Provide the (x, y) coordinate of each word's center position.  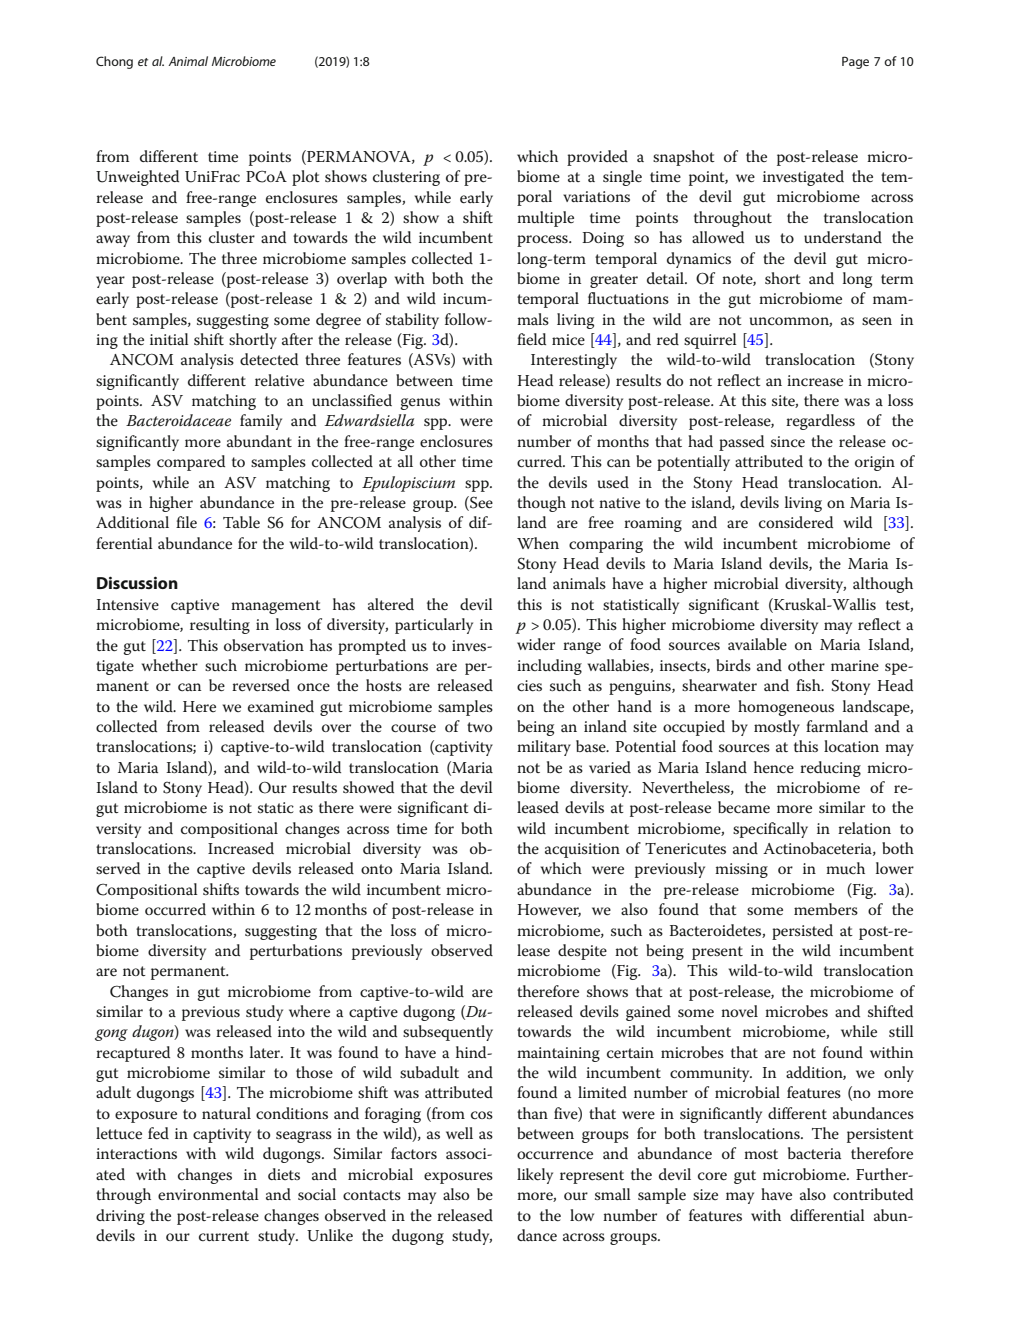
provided (597, 158)
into (291, 1031)
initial (169, 339)
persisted (802, 932)
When (538, 543)
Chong (114, 62)
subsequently (448, 1033)
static (276, 807)
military (544, 748)
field (531, 339)
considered (796, 522)
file (186, 522)
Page (855, 62)
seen (877, 321)
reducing (830, 769)
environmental (208, 1194)
